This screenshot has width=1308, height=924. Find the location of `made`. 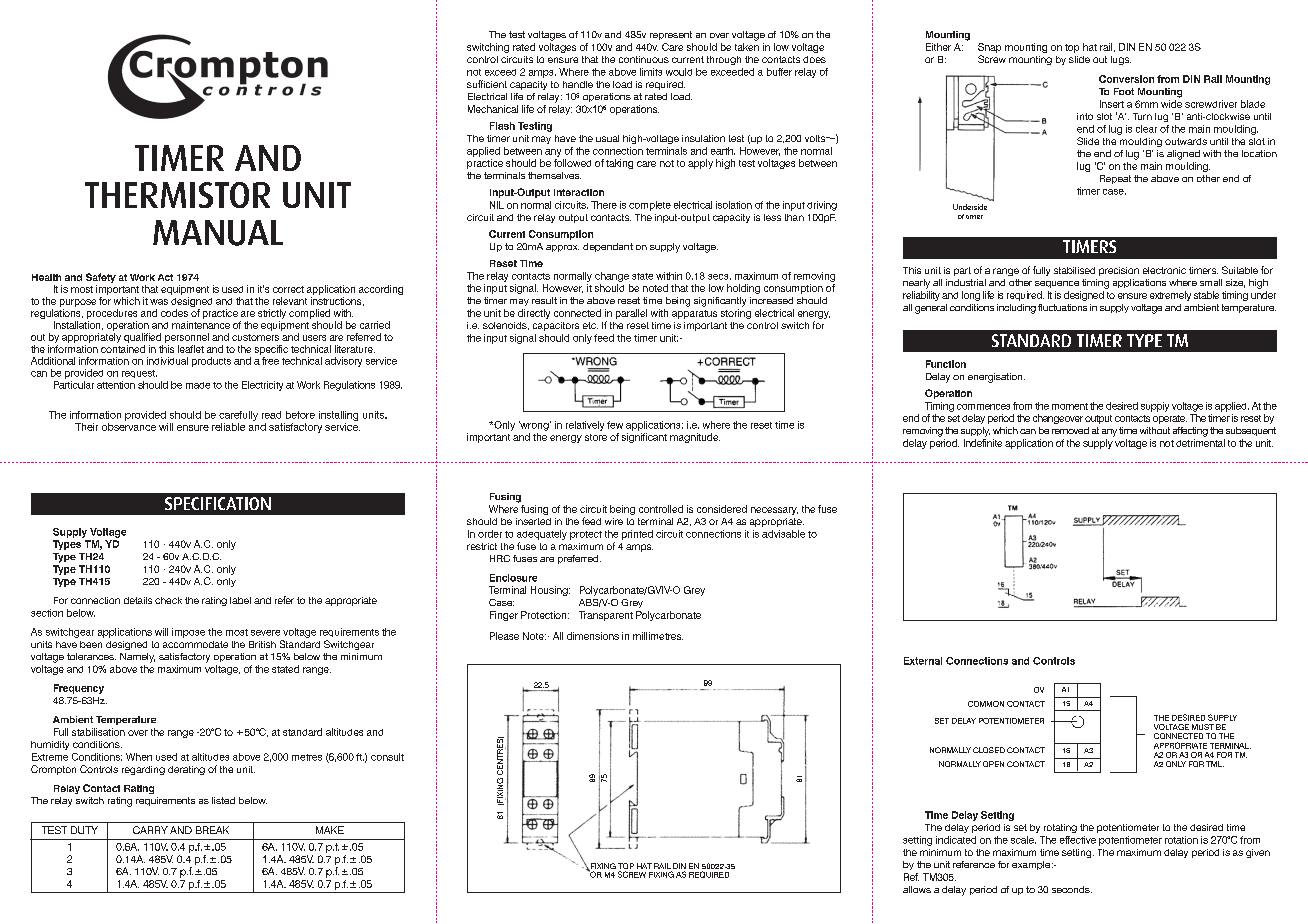

made is located at coordinates (198, 385).
